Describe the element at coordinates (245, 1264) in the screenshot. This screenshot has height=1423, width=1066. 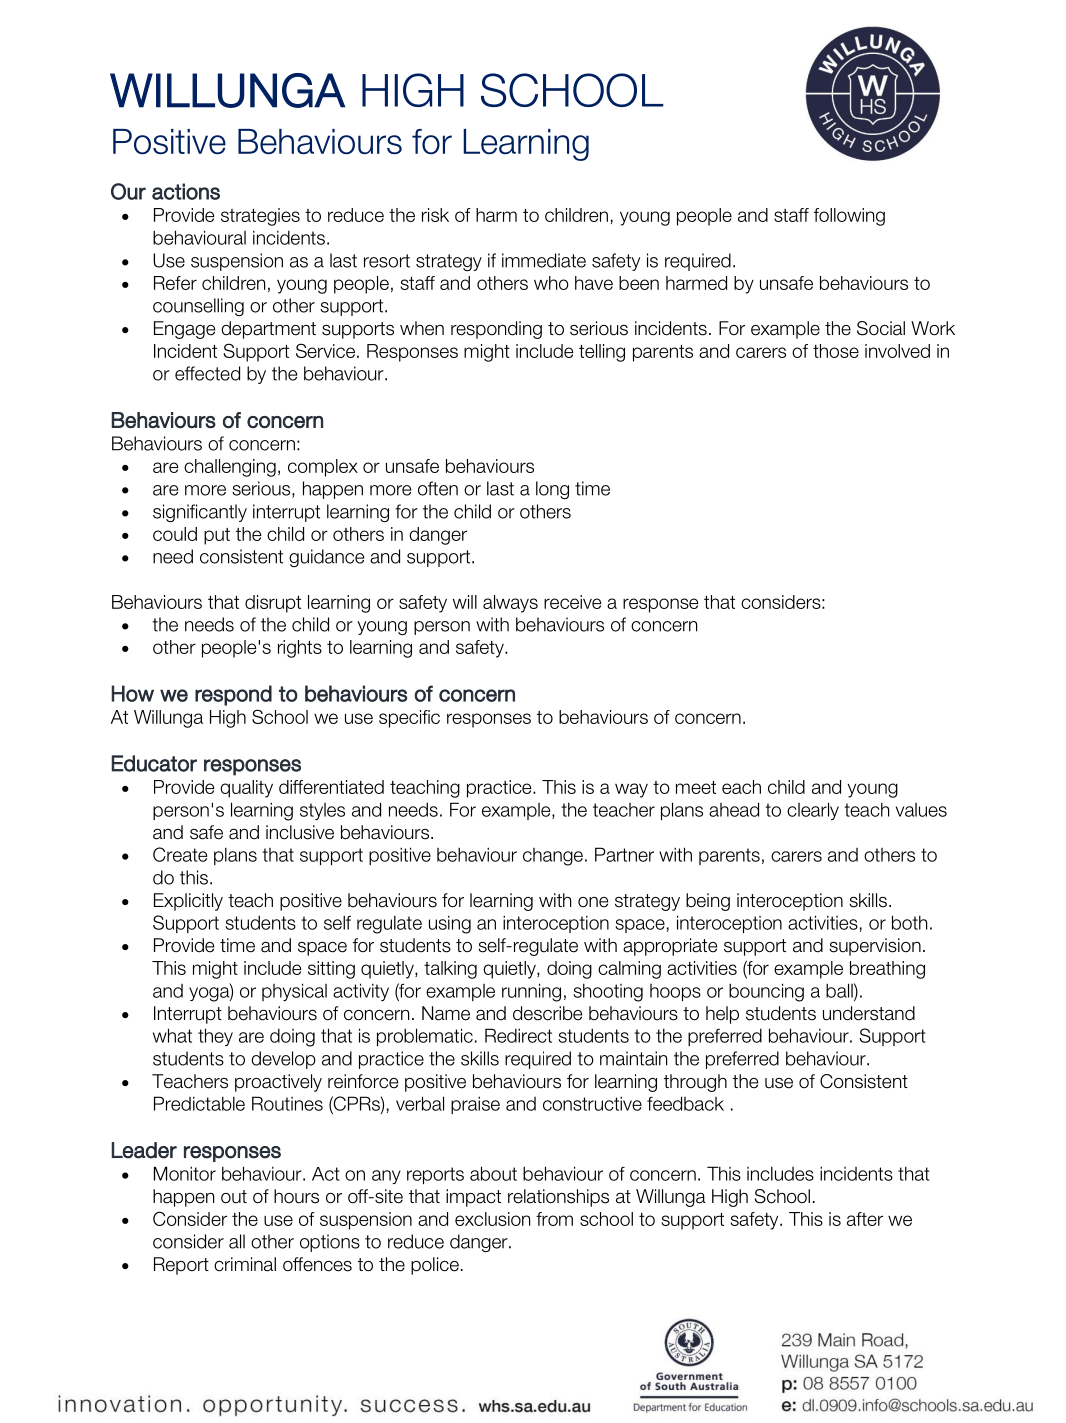
I see `criminal` at that location.
